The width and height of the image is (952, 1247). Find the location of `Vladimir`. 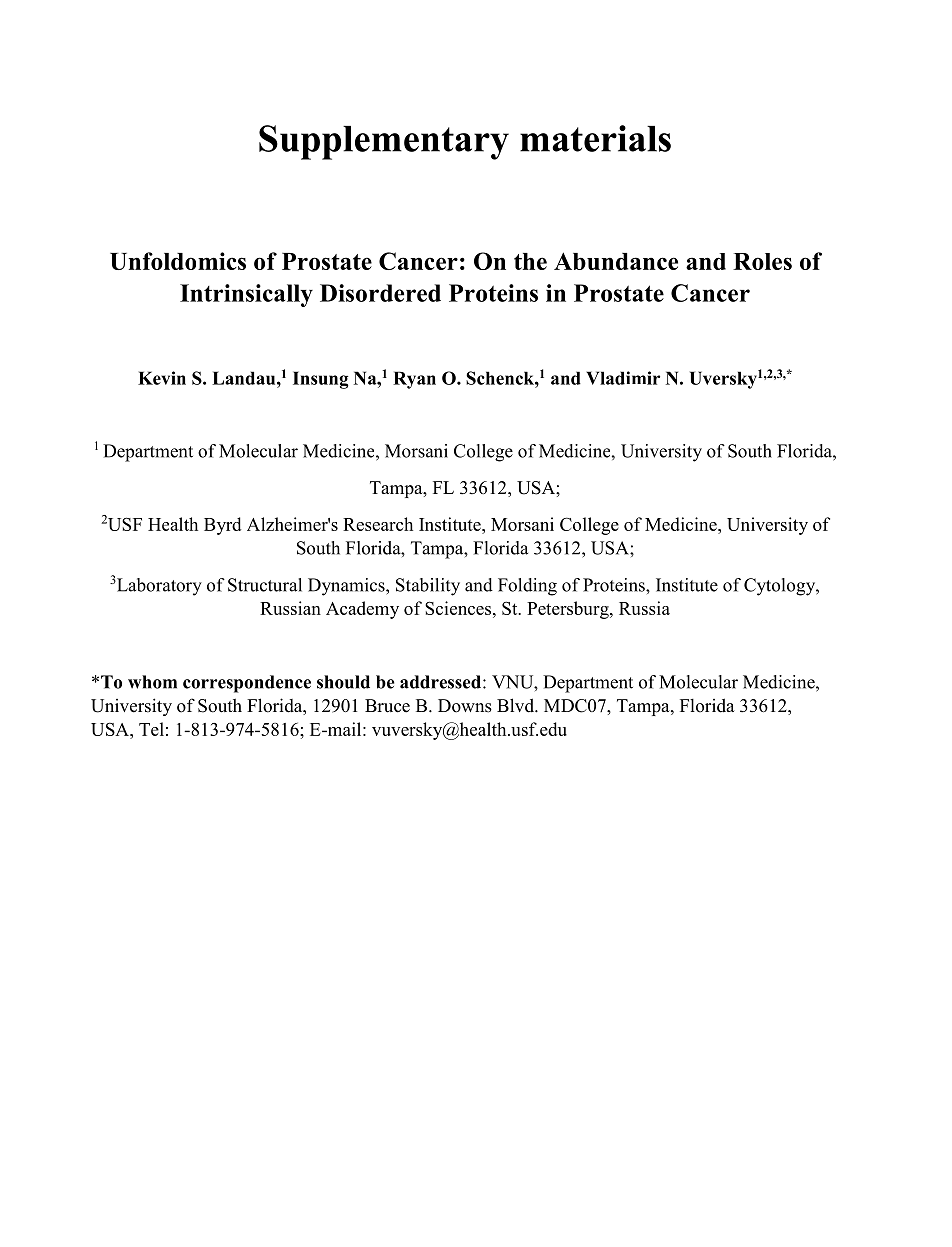

Vladimir is located at coordinates (623, 378).
